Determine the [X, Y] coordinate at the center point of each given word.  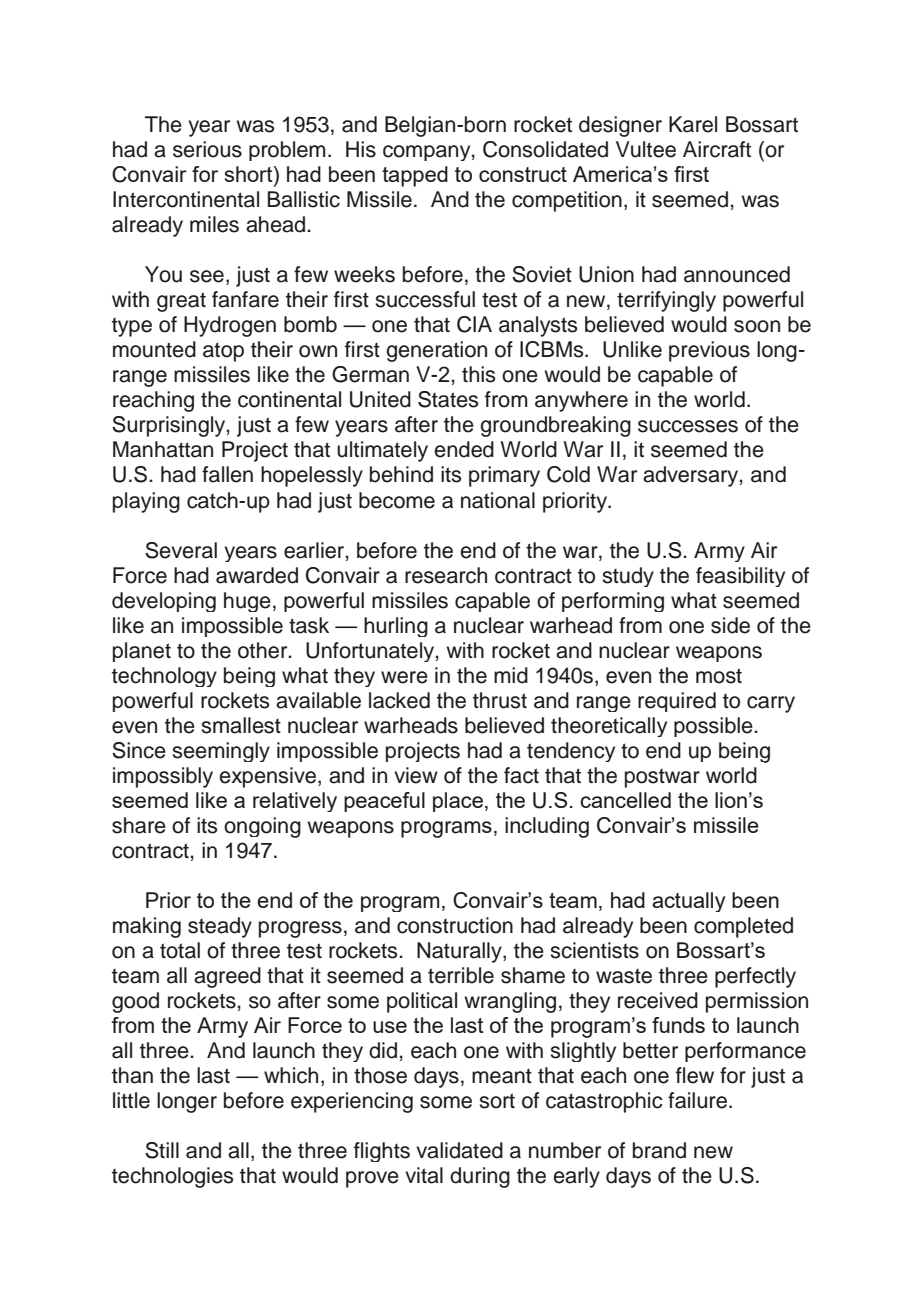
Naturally [460, 952]
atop [223, 352]
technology [164, 677]
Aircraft [717, 149]
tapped [415, 176]
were [404, 677]
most [719, 676]
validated [459, 1150]
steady [220, 927]
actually [688, 902]
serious [207, 149]
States [448, 399]
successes [688, 426]
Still [162, 1150]
